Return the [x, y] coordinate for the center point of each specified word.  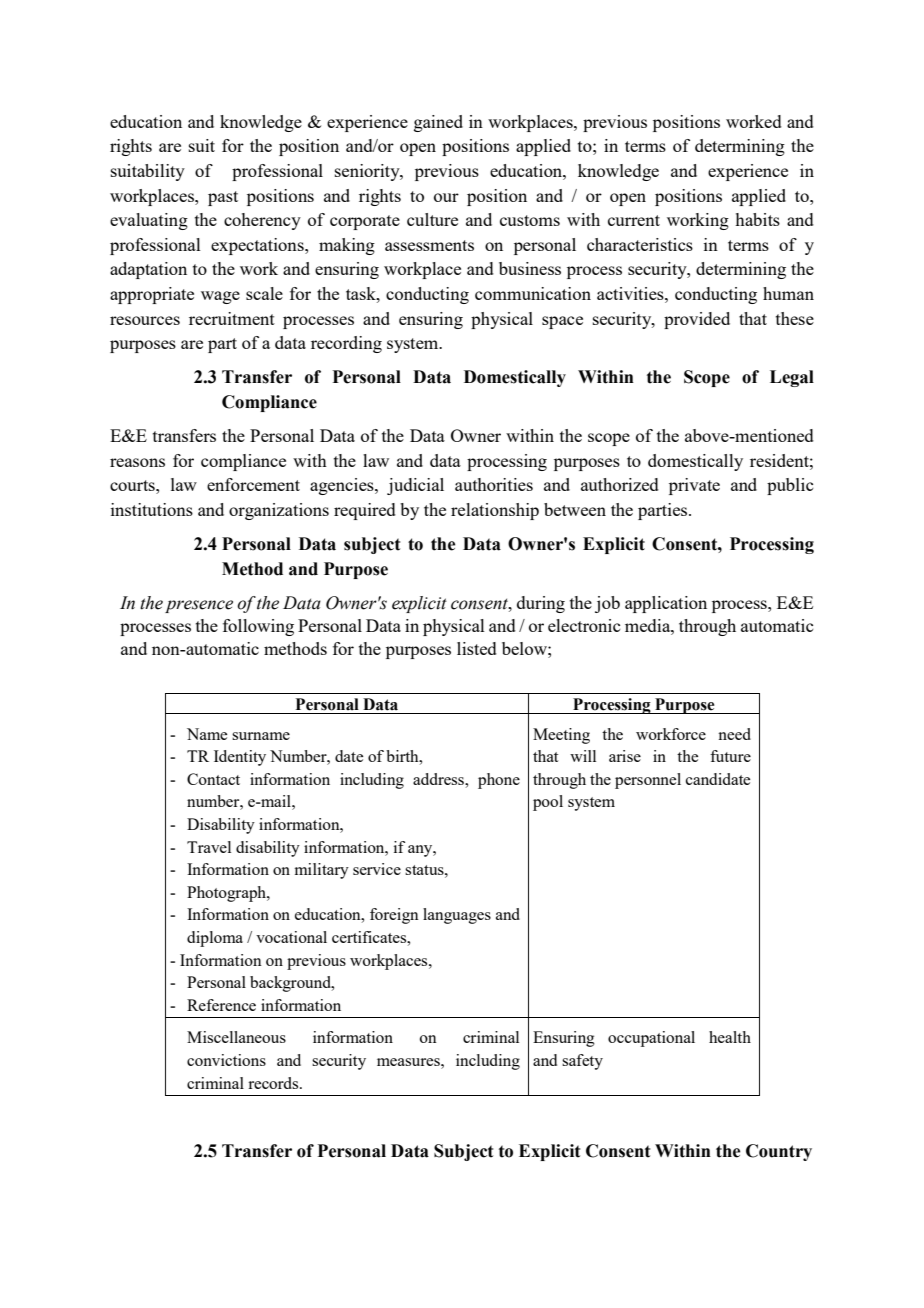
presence [199, 606]
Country [779, 1152]
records [274, 1083]
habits [757, 219]
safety [582, 1062]
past [223, 198]
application [666, 604]
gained [438, 123]
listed [477, 648]
